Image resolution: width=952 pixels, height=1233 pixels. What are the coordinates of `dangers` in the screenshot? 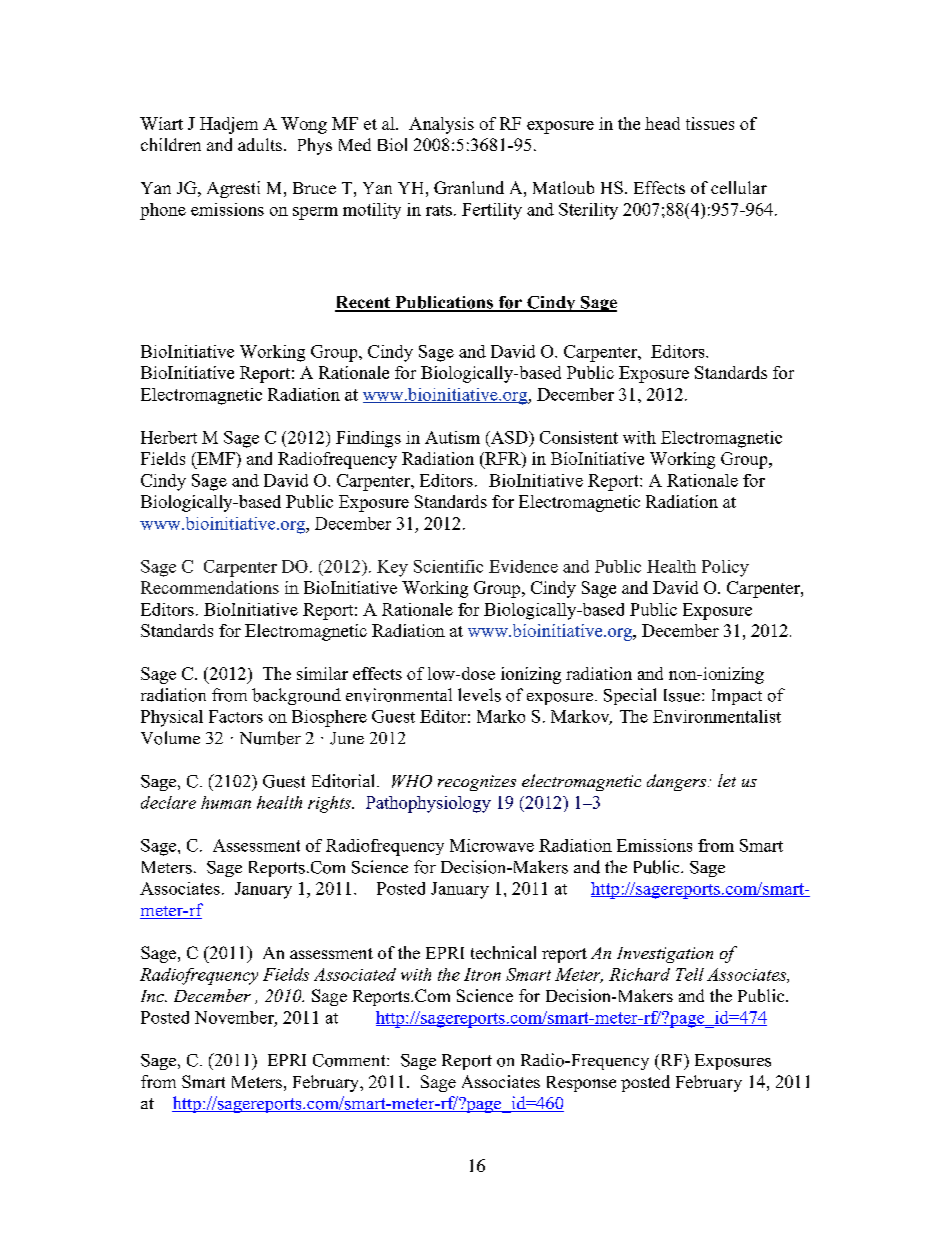 It's located at (676, 782).
